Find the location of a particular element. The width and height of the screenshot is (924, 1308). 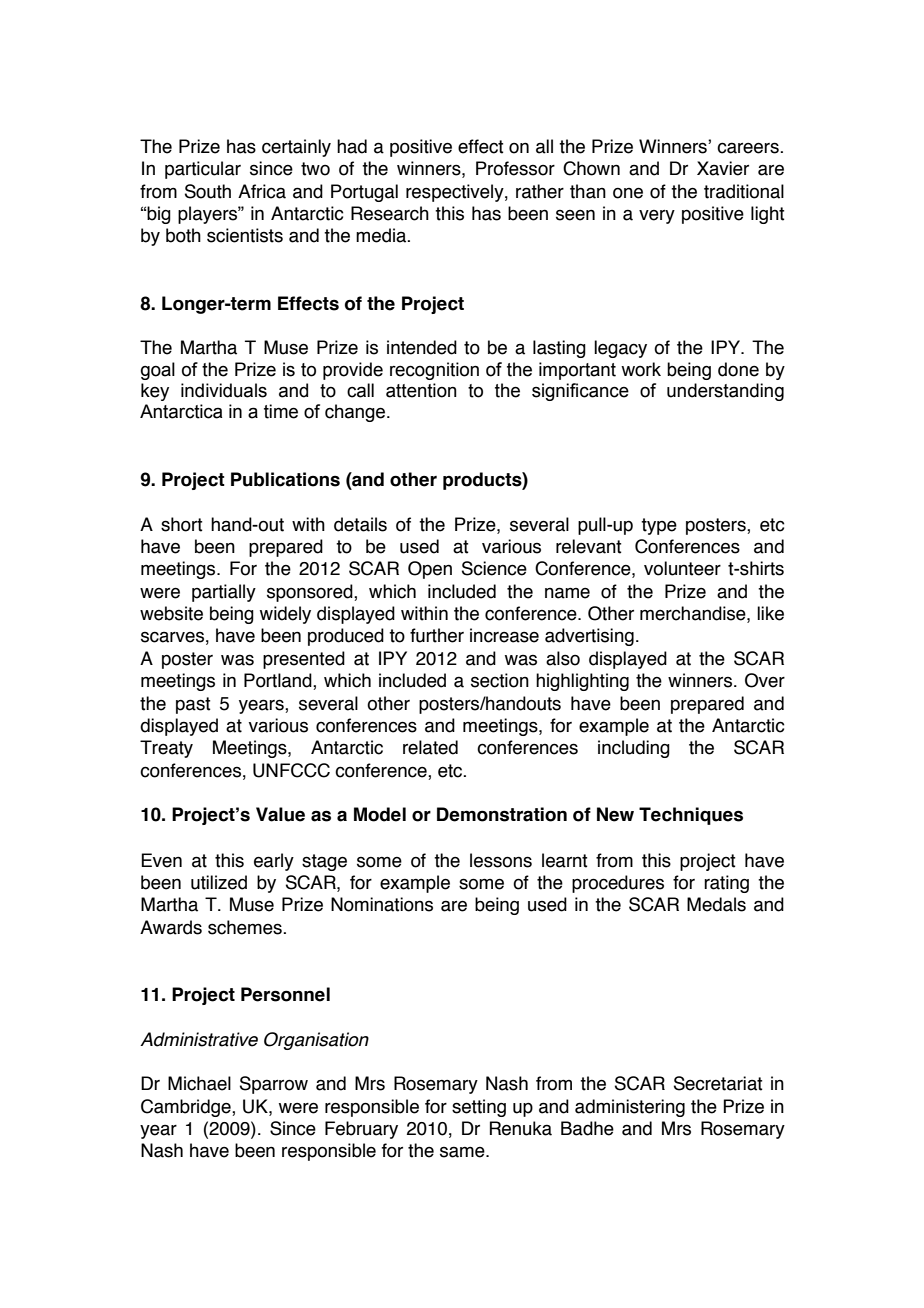

Secretariat is located at coordinates (718, 1083).
